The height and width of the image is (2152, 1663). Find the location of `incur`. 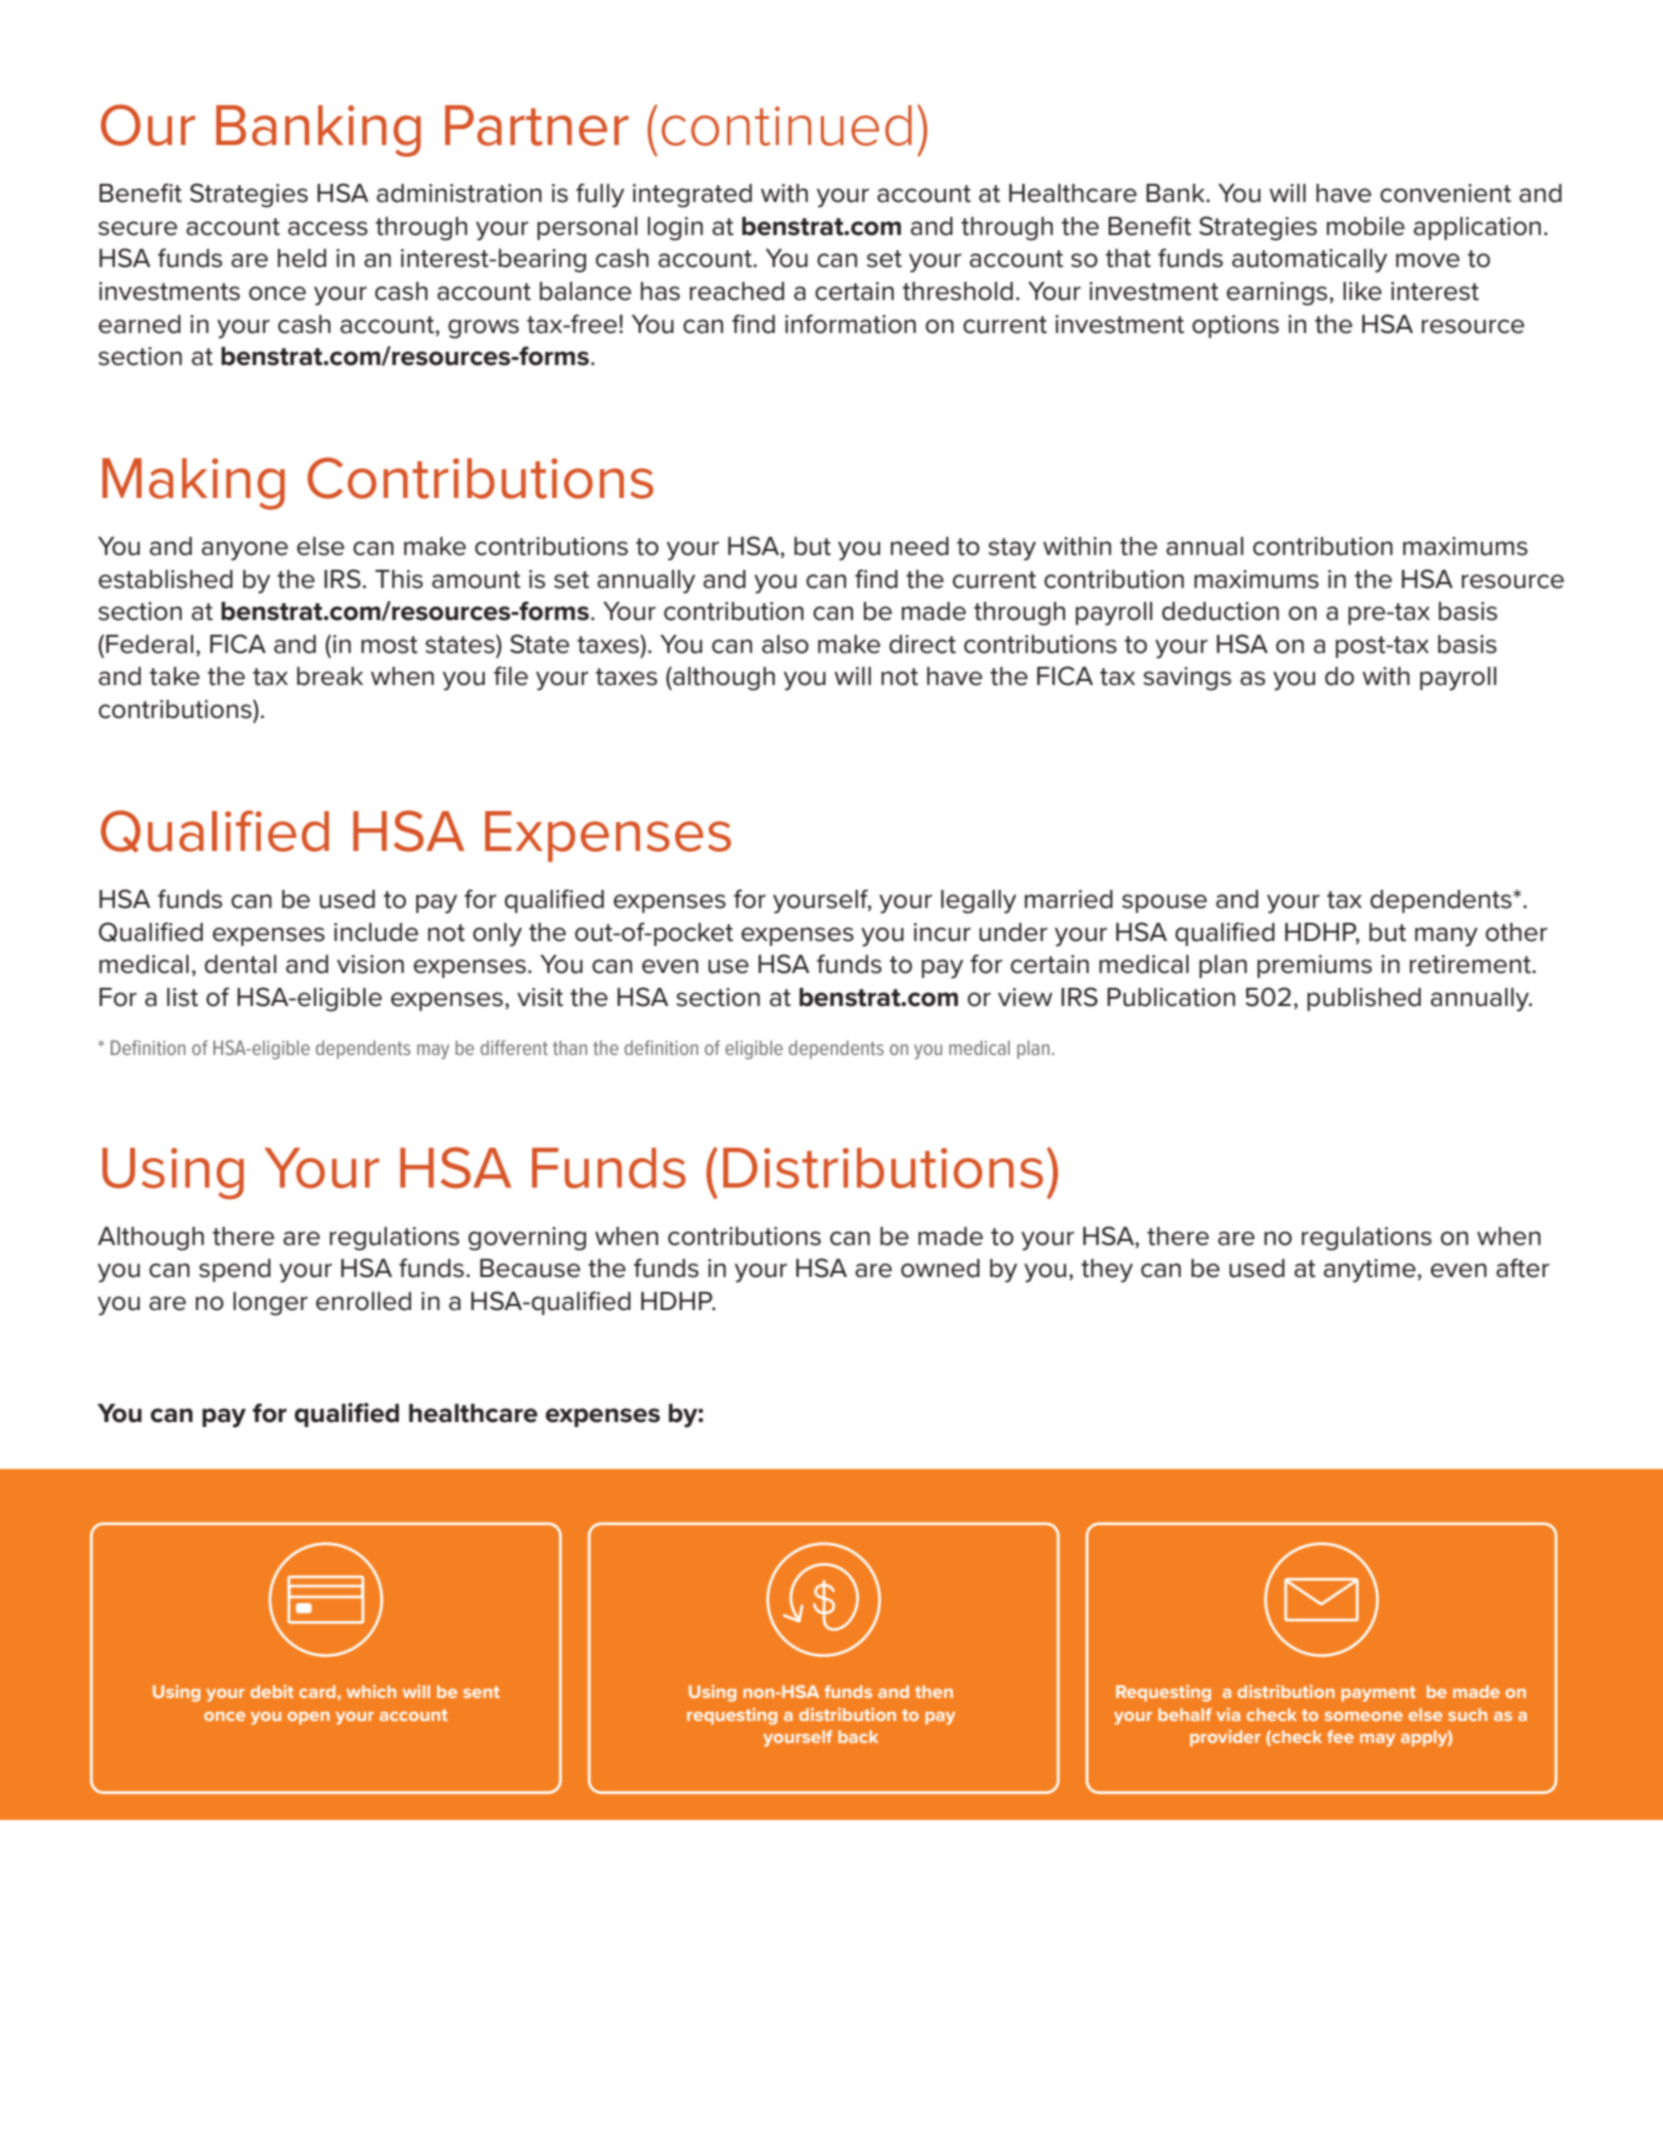

incur is located at coordinates (942, 932).
